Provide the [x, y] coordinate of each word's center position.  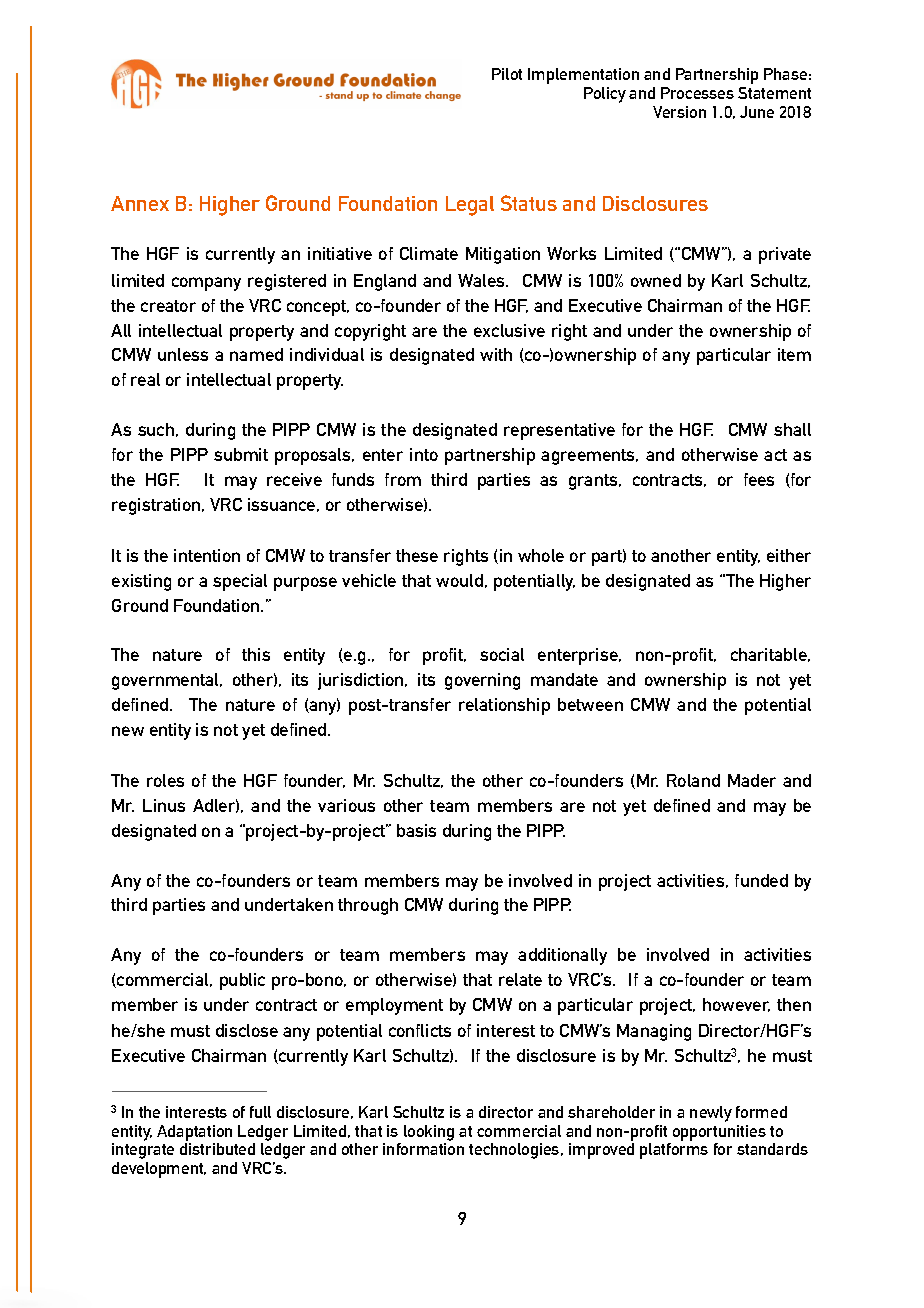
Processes [697, 93]
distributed [217, 1149]
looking [429, 1133]
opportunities [719, 1133]
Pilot [507, 74]
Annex [140, 203]
